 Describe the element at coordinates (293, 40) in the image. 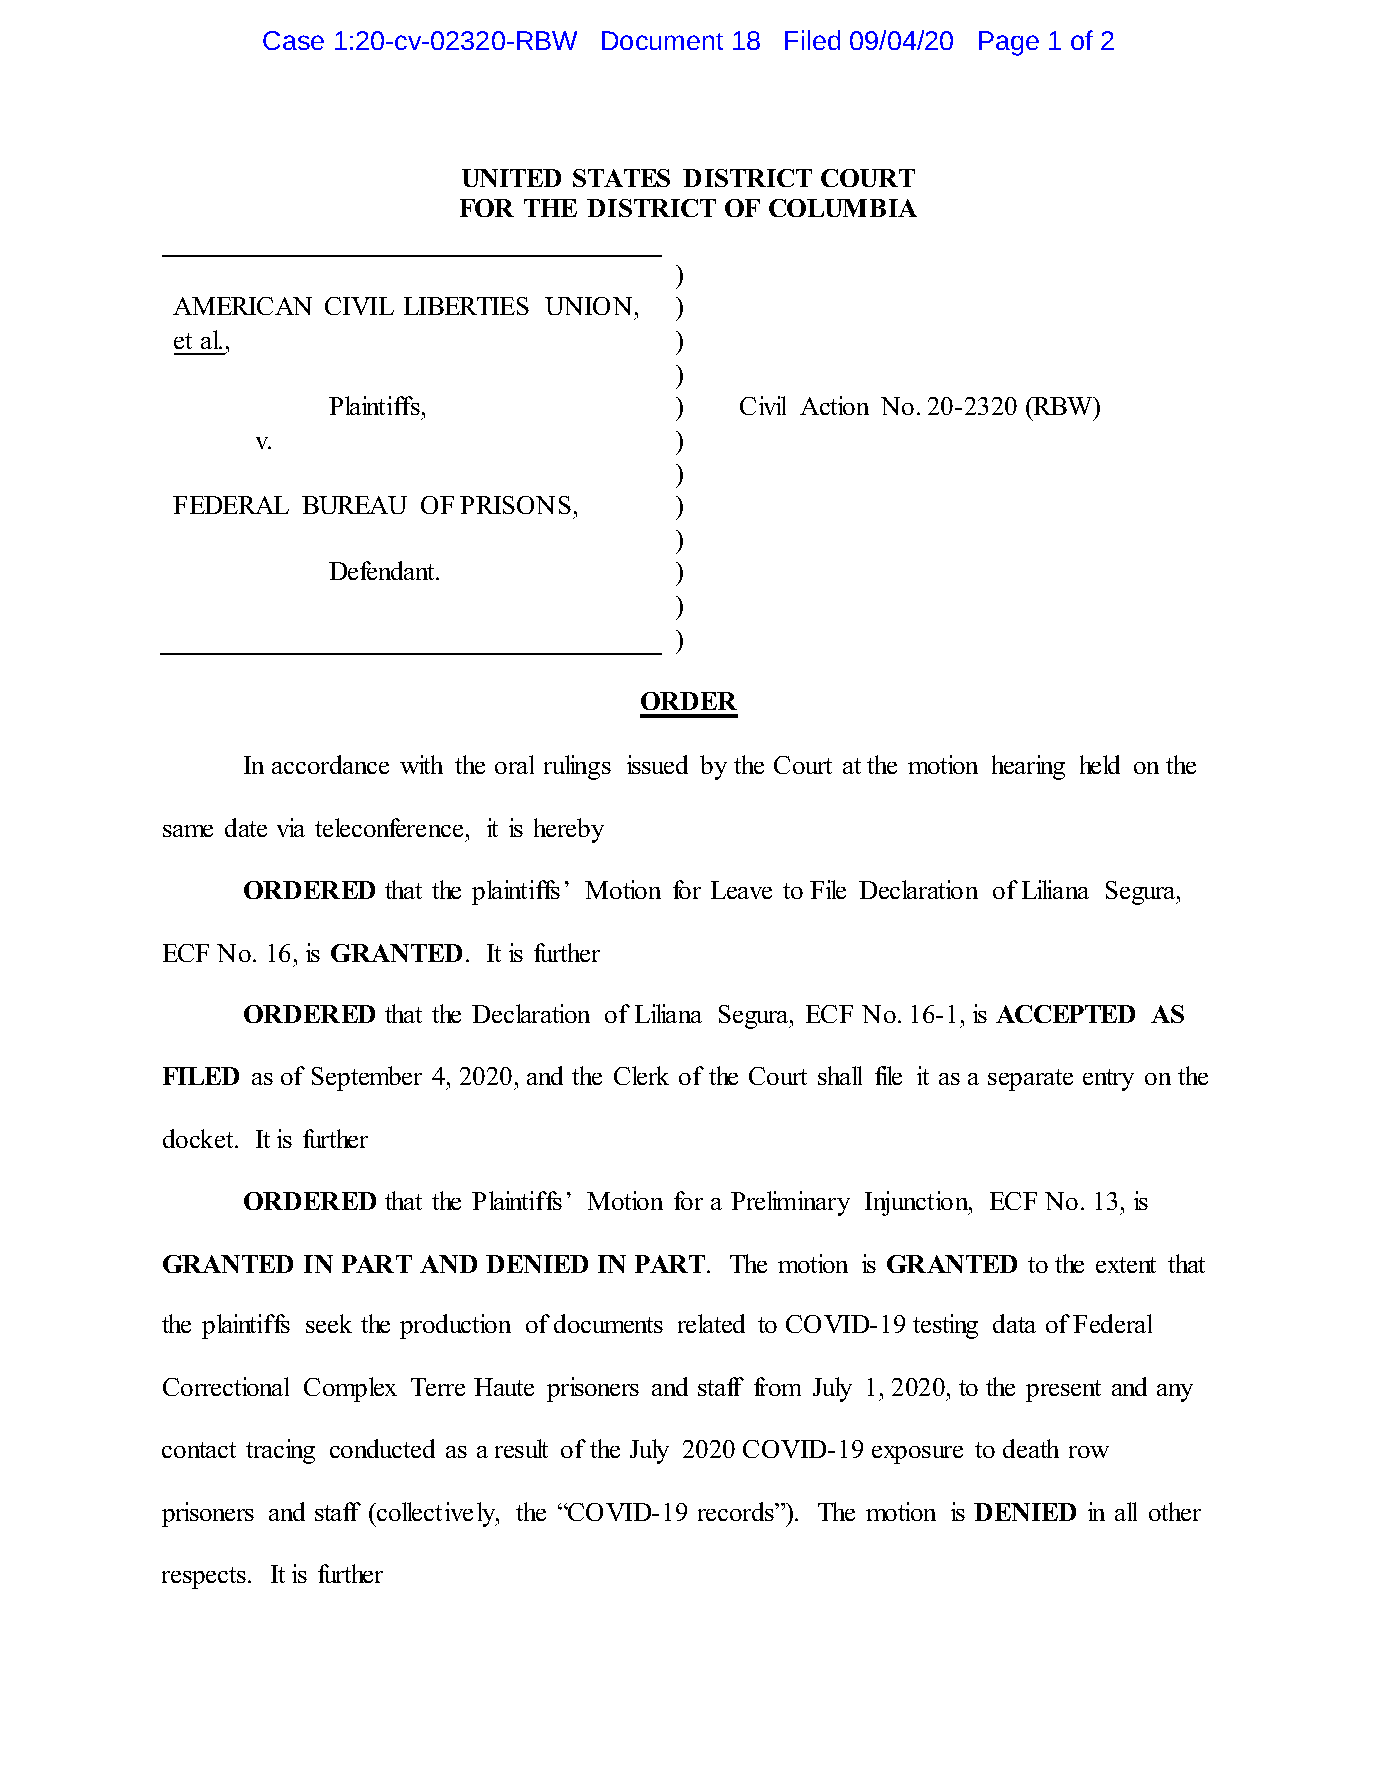

I see `Case` at that location.
